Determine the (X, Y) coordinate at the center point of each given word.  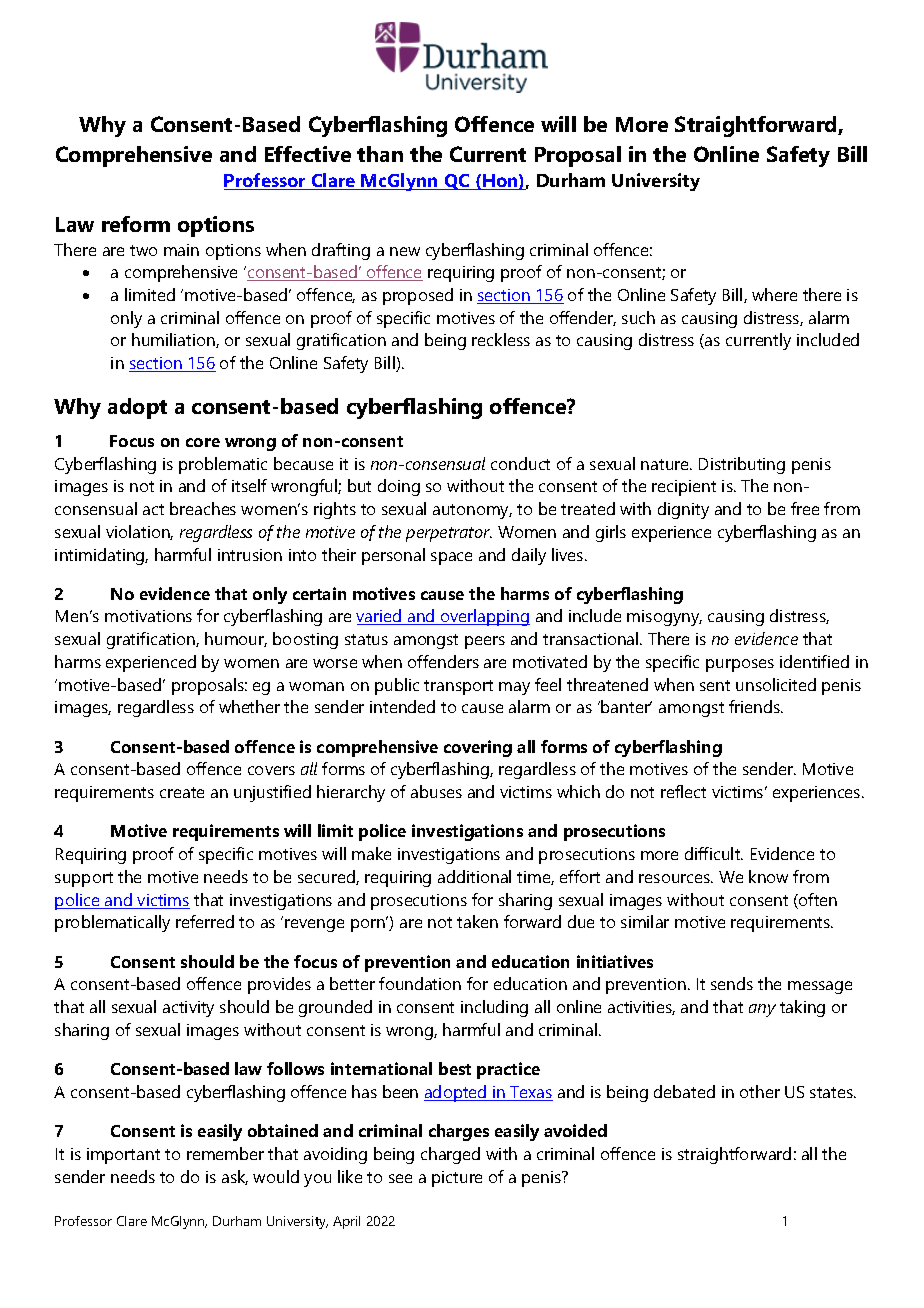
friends (755, 706)
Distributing (742, 465)
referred (205, 921)
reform (136, 224)
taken (477, 921)
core (203, 442)
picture (457, 1179)
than (380, 154)
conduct (520, 463)
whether (249, 706)
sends (732, 983)
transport (458, 687)
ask (235, 1177)
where (774, 294)
